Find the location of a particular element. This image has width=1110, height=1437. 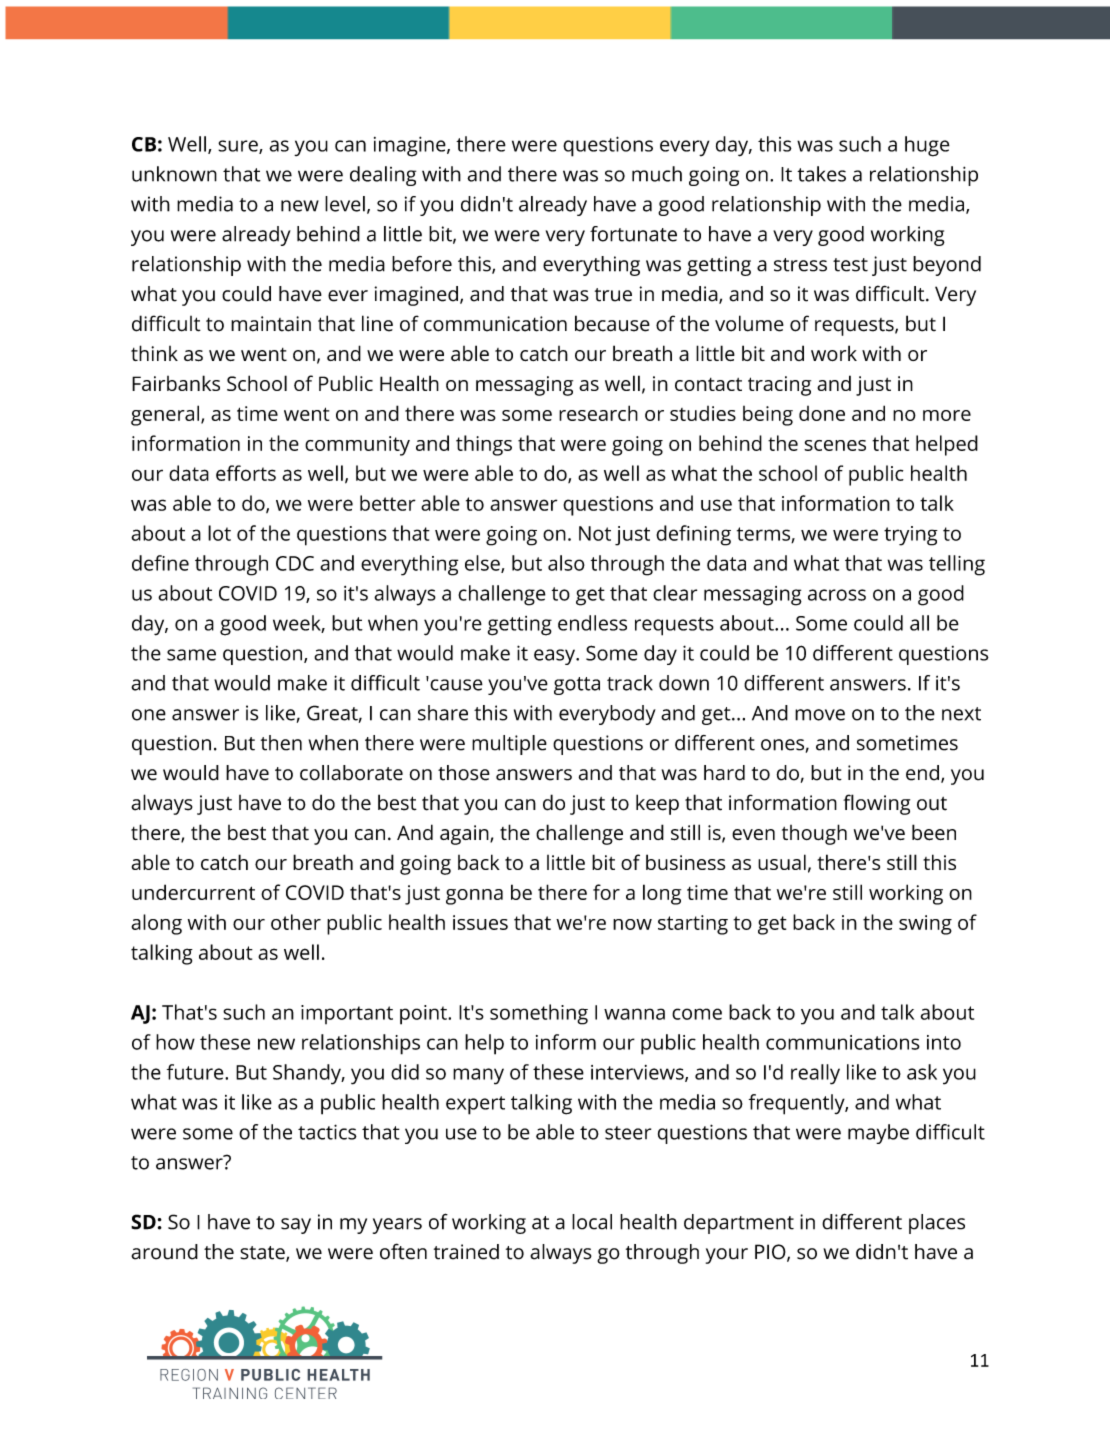

lot is located at coordinates (219, 533).
